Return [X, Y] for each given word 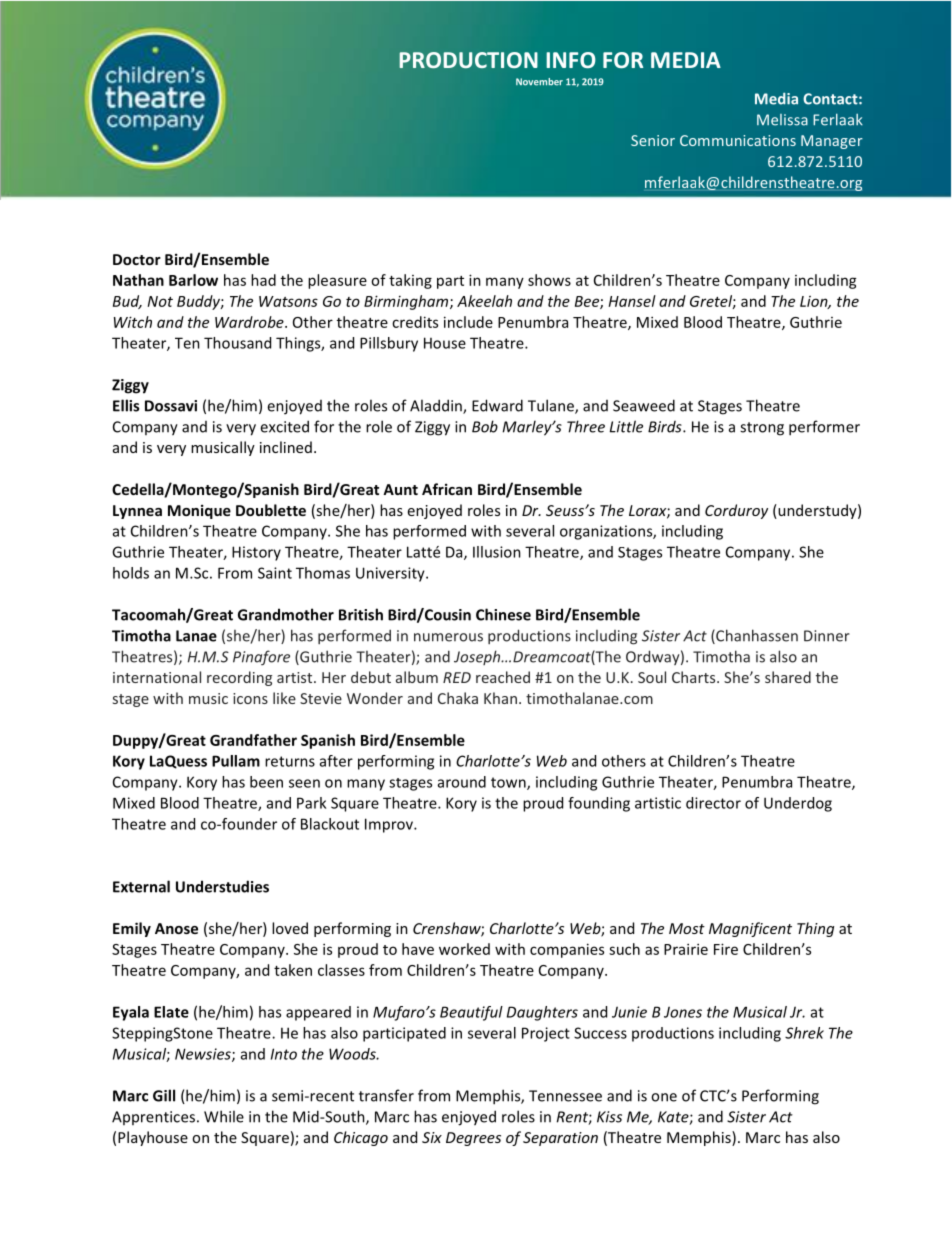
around [462, 782]
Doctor [137, 259]
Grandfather [253, 740]
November [539, 82]
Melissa [782, 120]
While [224, 1116]
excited [284, 426]
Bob [485, 426]
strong [762, 429]
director [713, 803]
